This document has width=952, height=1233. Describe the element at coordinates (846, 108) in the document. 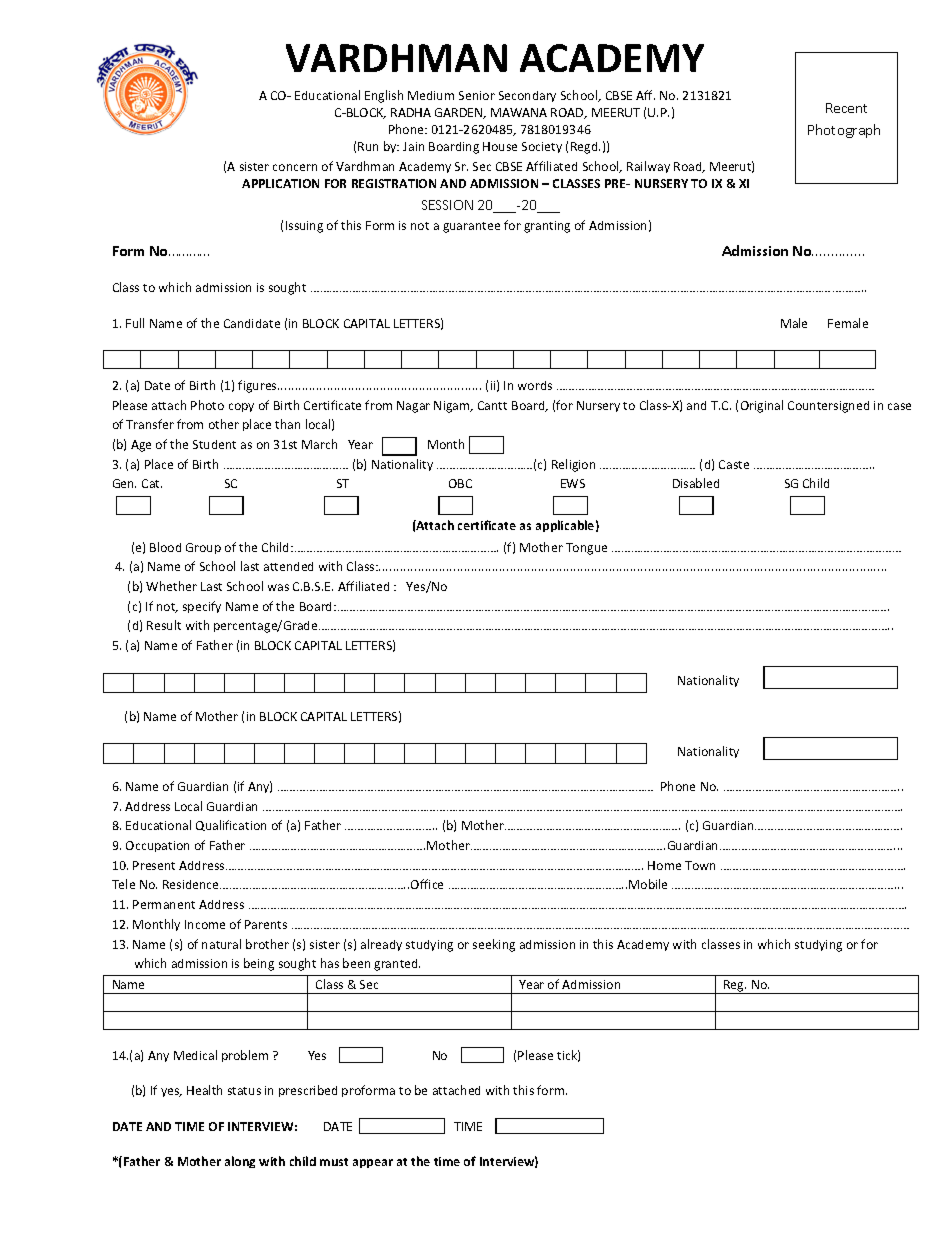

I see `Recent` at that location.
